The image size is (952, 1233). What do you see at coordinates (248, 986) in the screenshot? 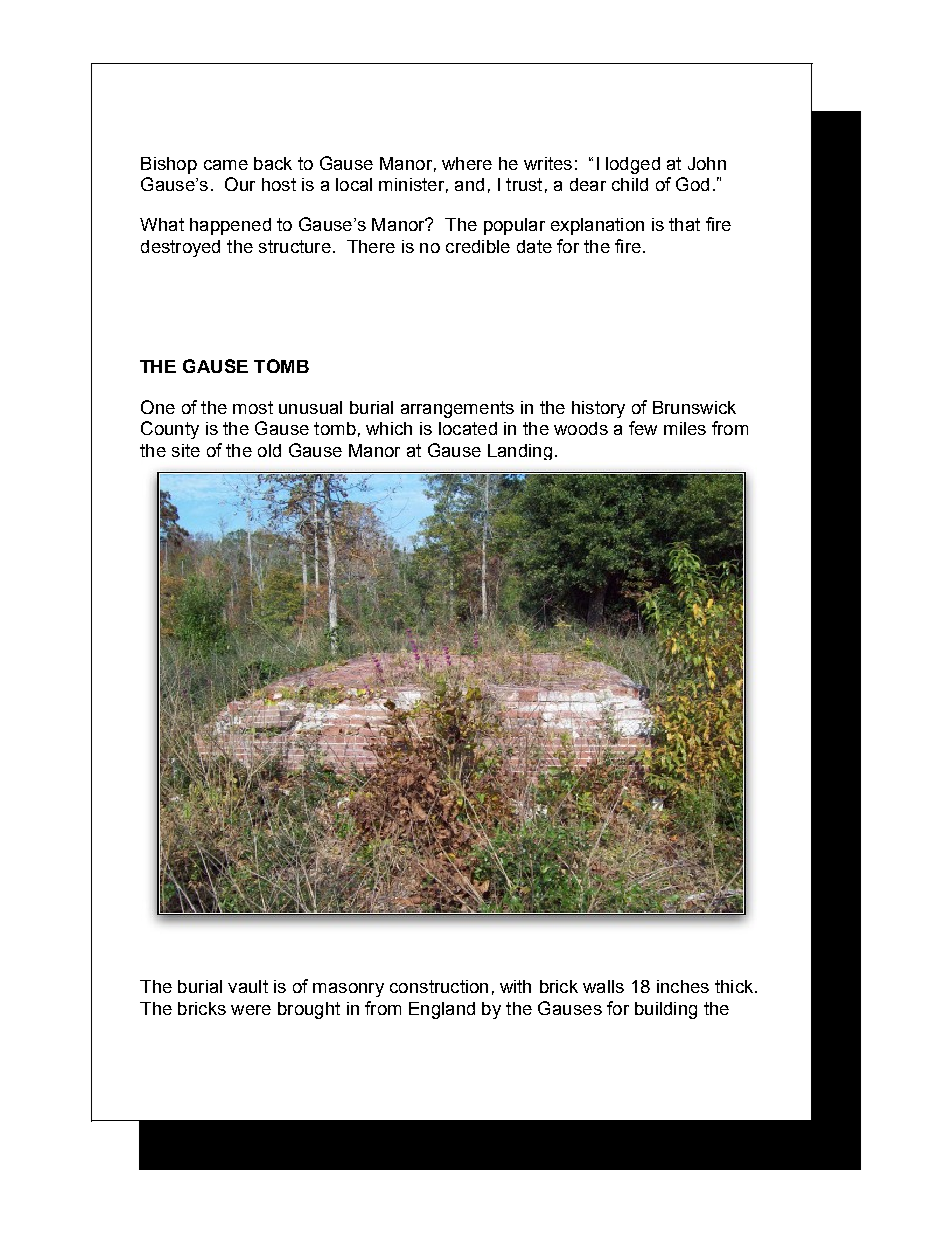
I see `vault` at bounding box center [248, 986].
